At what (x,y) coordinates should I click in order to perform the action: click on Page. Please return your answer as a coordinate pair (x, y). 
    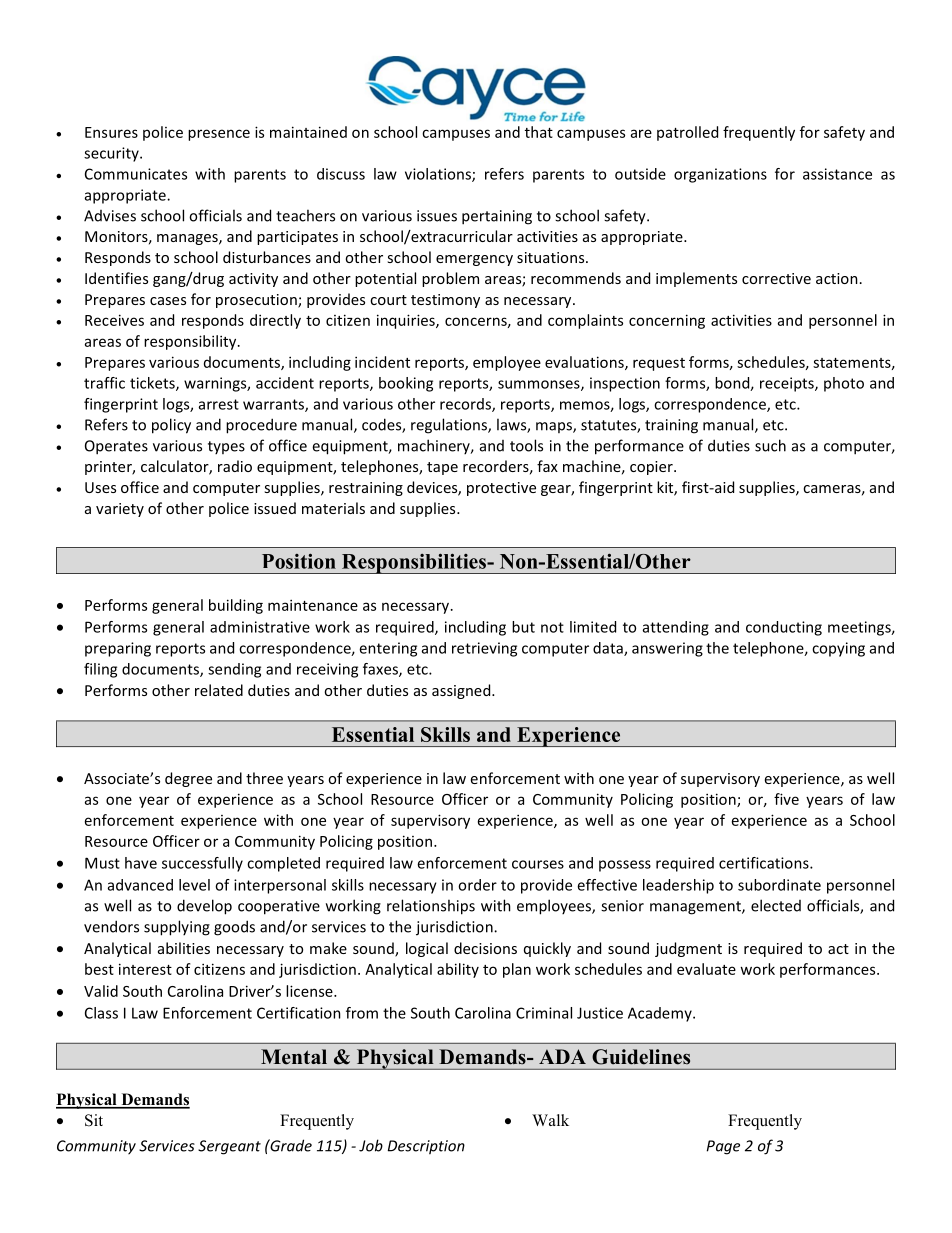
    Looking at the image, I should click on (723, 1147).
